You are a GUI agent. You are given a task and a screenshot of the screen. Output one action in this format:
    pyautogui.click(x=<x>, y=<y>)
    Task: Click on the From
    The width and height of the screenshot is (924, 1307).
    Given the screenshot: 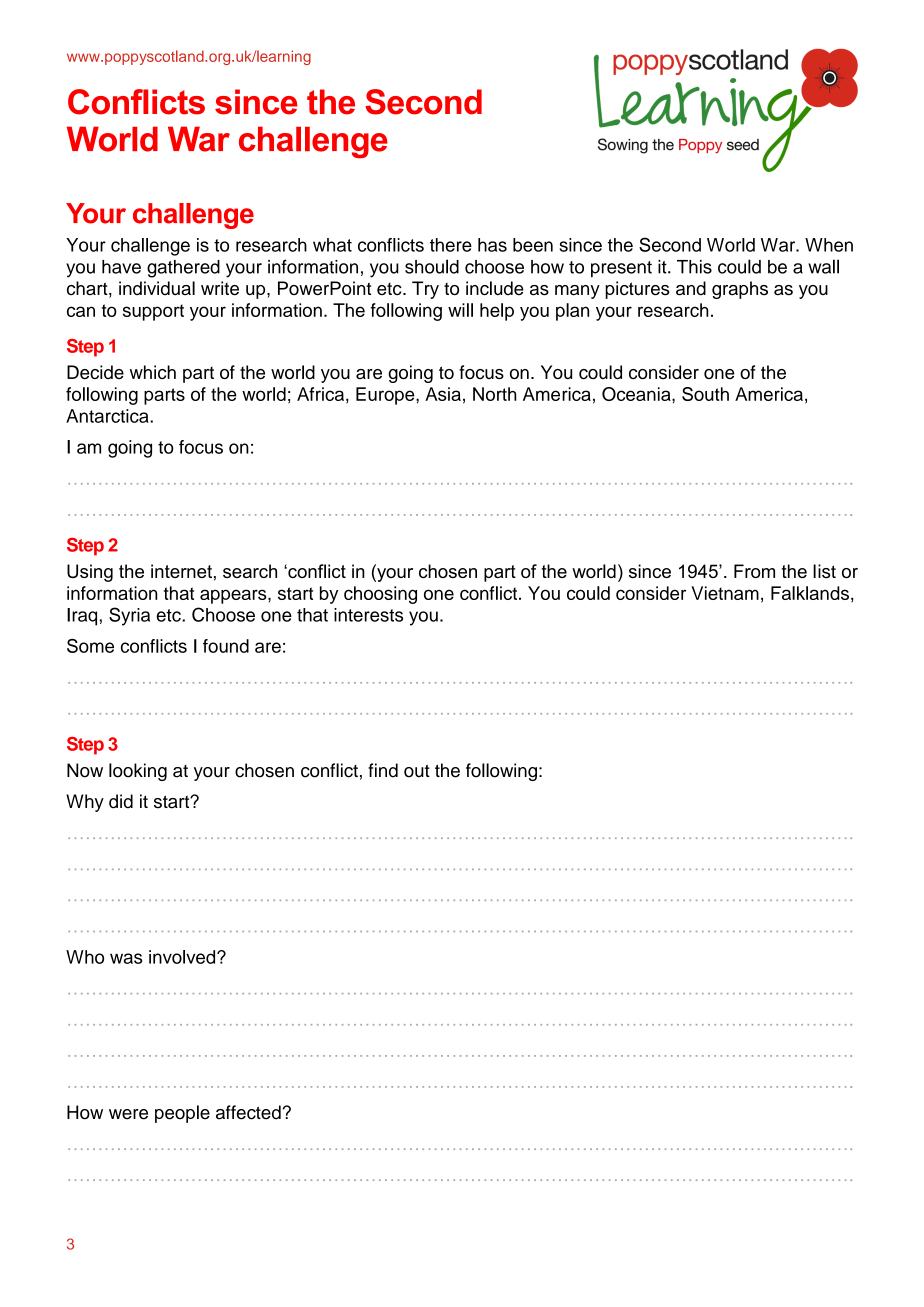 What is the action you would take?
    pyautogui.click(x=754, y=571)
